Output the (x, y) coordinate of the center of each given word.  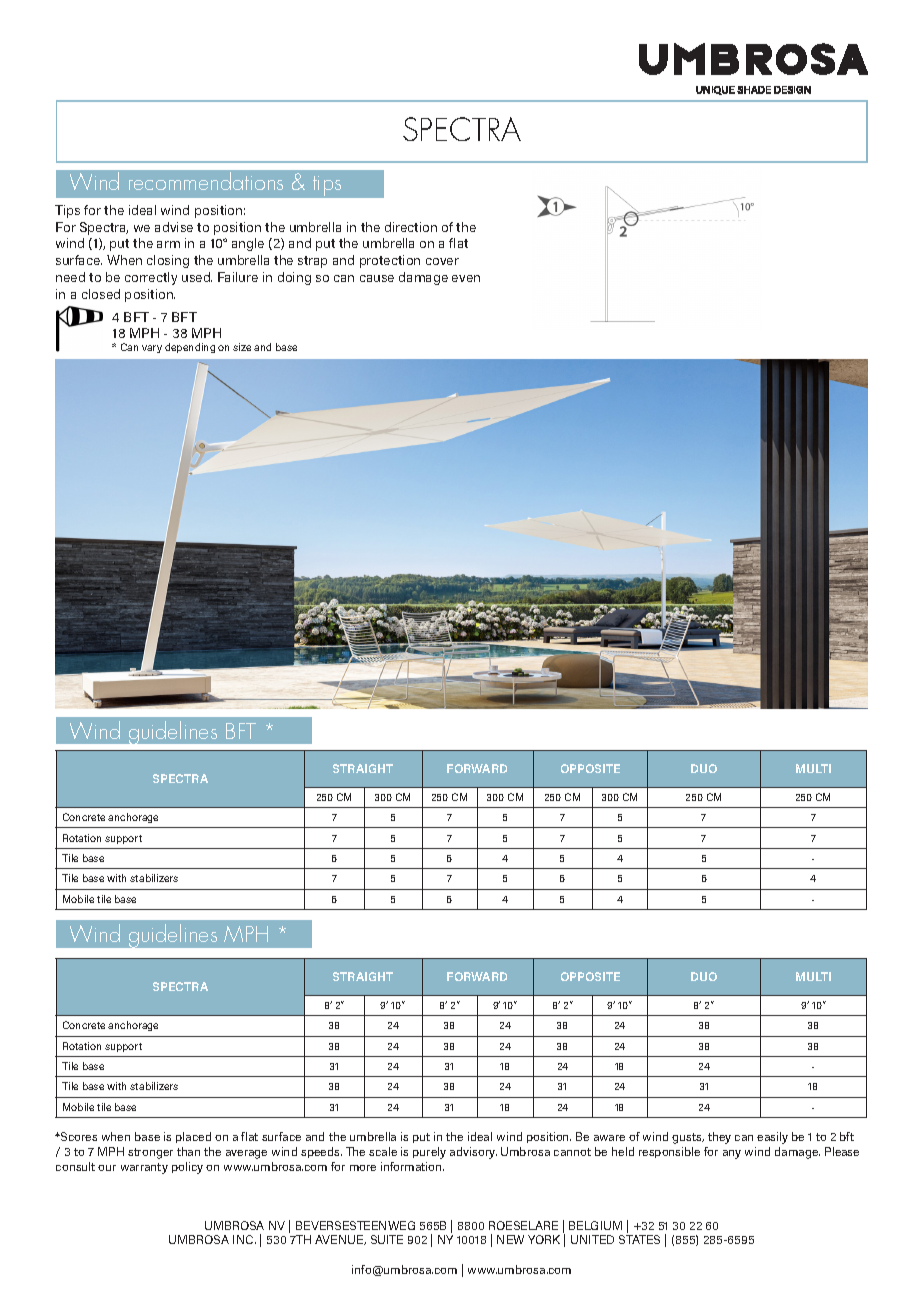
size (242, 347)
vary (152, 349)
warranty (144, 1168)
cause (377, 278)
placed (193, 1137)
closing (168, 261)
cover (442, 261)
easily (772, 1138)
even (466, 278)
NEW (510, 1239)
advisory (473, 1153)
